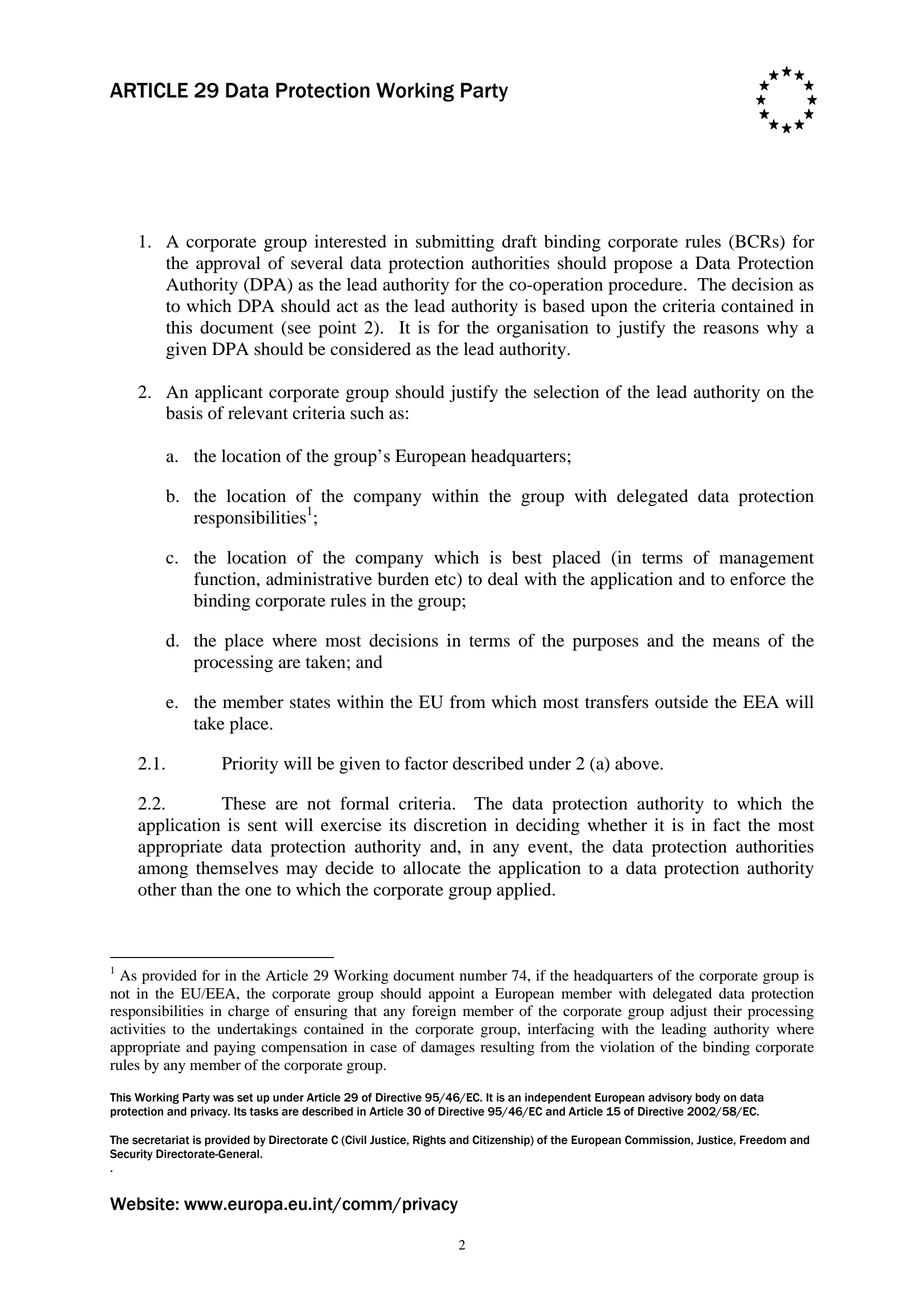 Image resolution: width=924 pixels, height=1308 pixels. What do you see at coordinates (728, 1010) in the screenshot?
I see `their` at bounding box center [728, 1010].
